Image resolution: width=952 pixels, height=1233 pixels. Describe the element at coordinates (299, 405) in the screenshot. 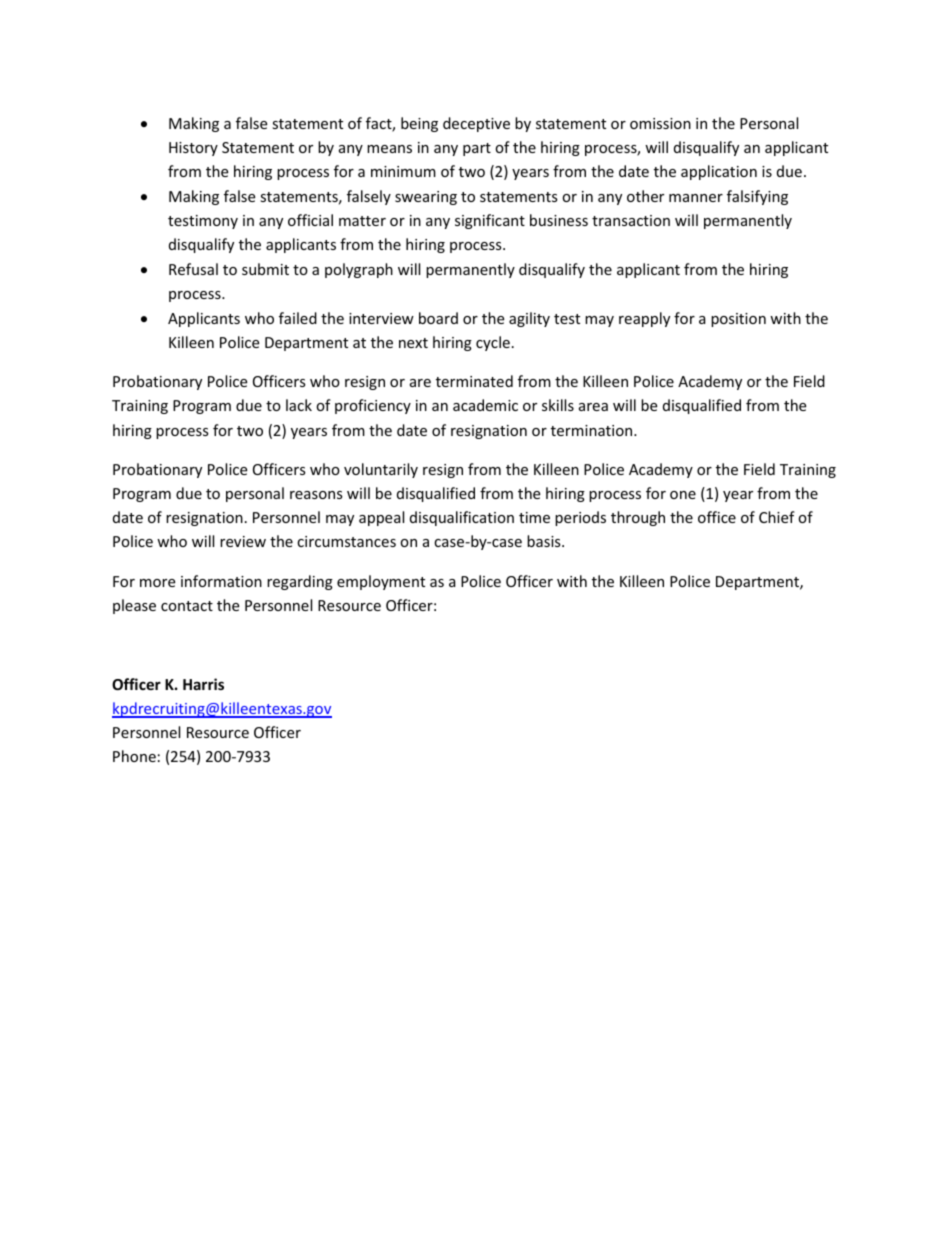

I see `lack` at that location.
